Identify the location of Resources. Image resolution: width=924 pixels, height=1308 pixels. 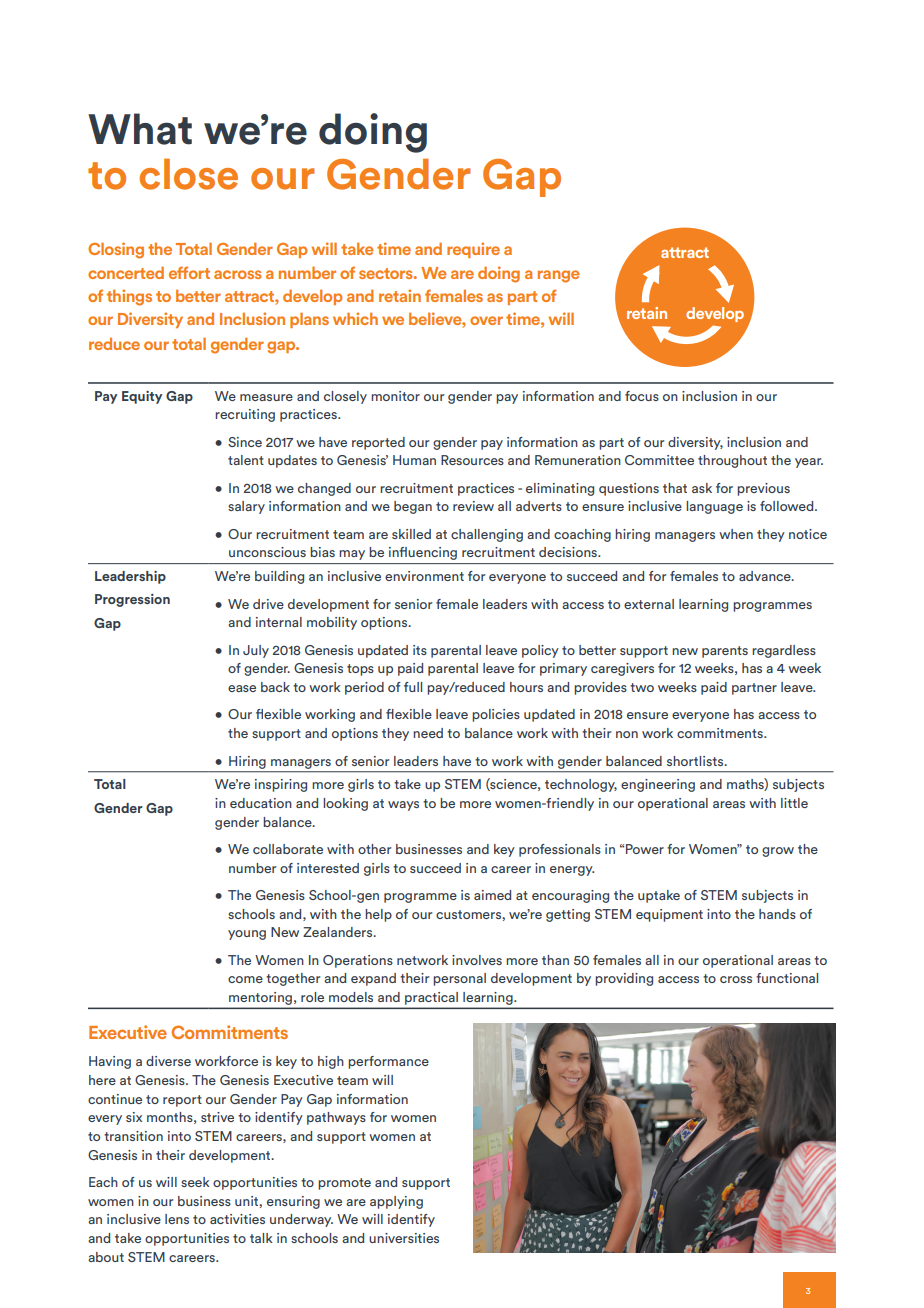
(472, 460).
